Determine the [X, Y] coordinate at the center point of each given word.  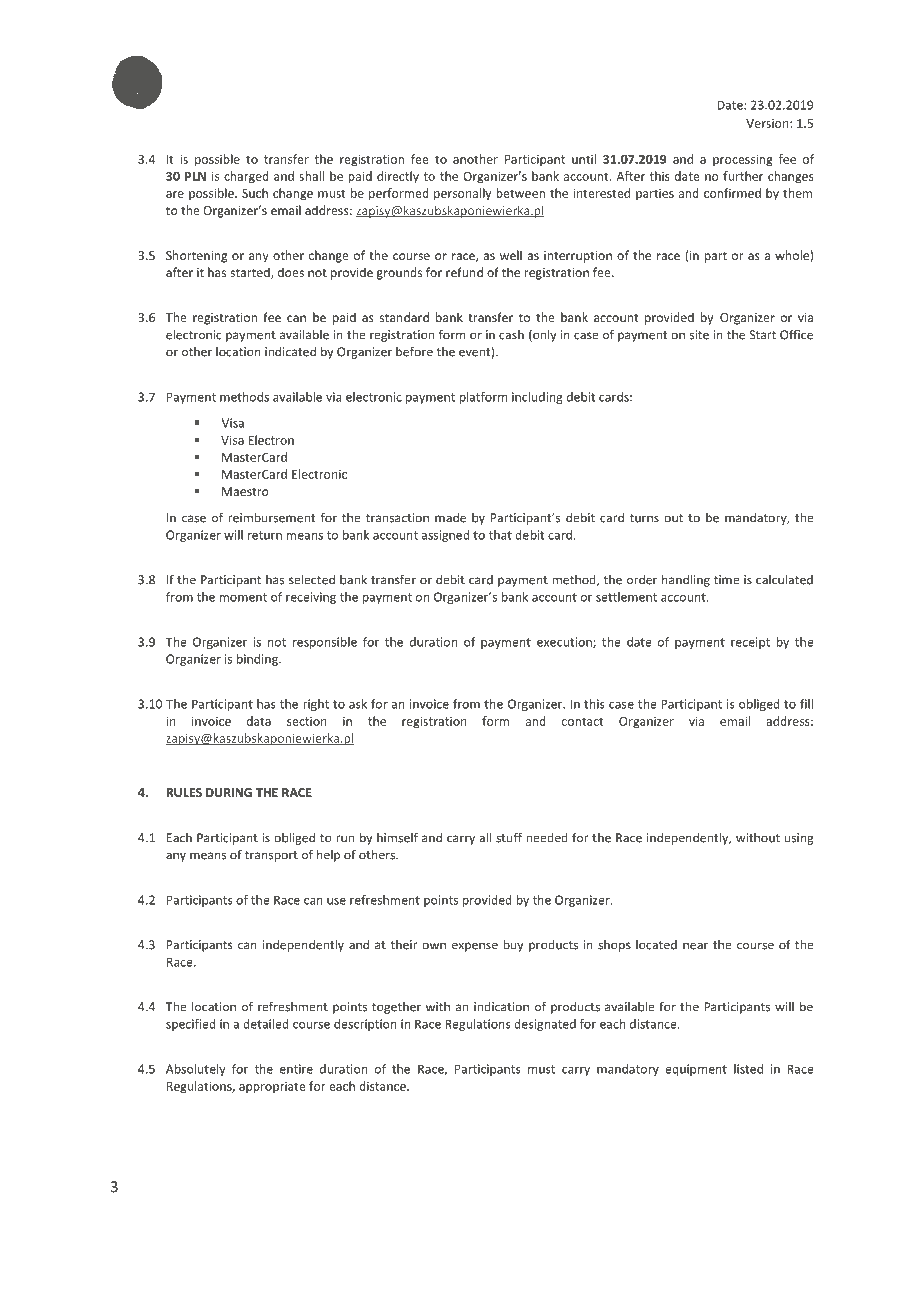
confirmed [732, 193]
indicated [290, 351]
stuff [509, 837]
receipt [750, 643]
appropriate [272, 1088]
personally [463, 194]
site [699, 335]
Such [255, 193]
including [537, 398]
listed [748, 1069]
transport [271, 856]
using [799, 839]
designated [545, 1025]
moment [243, 597]
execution [565, 643]
